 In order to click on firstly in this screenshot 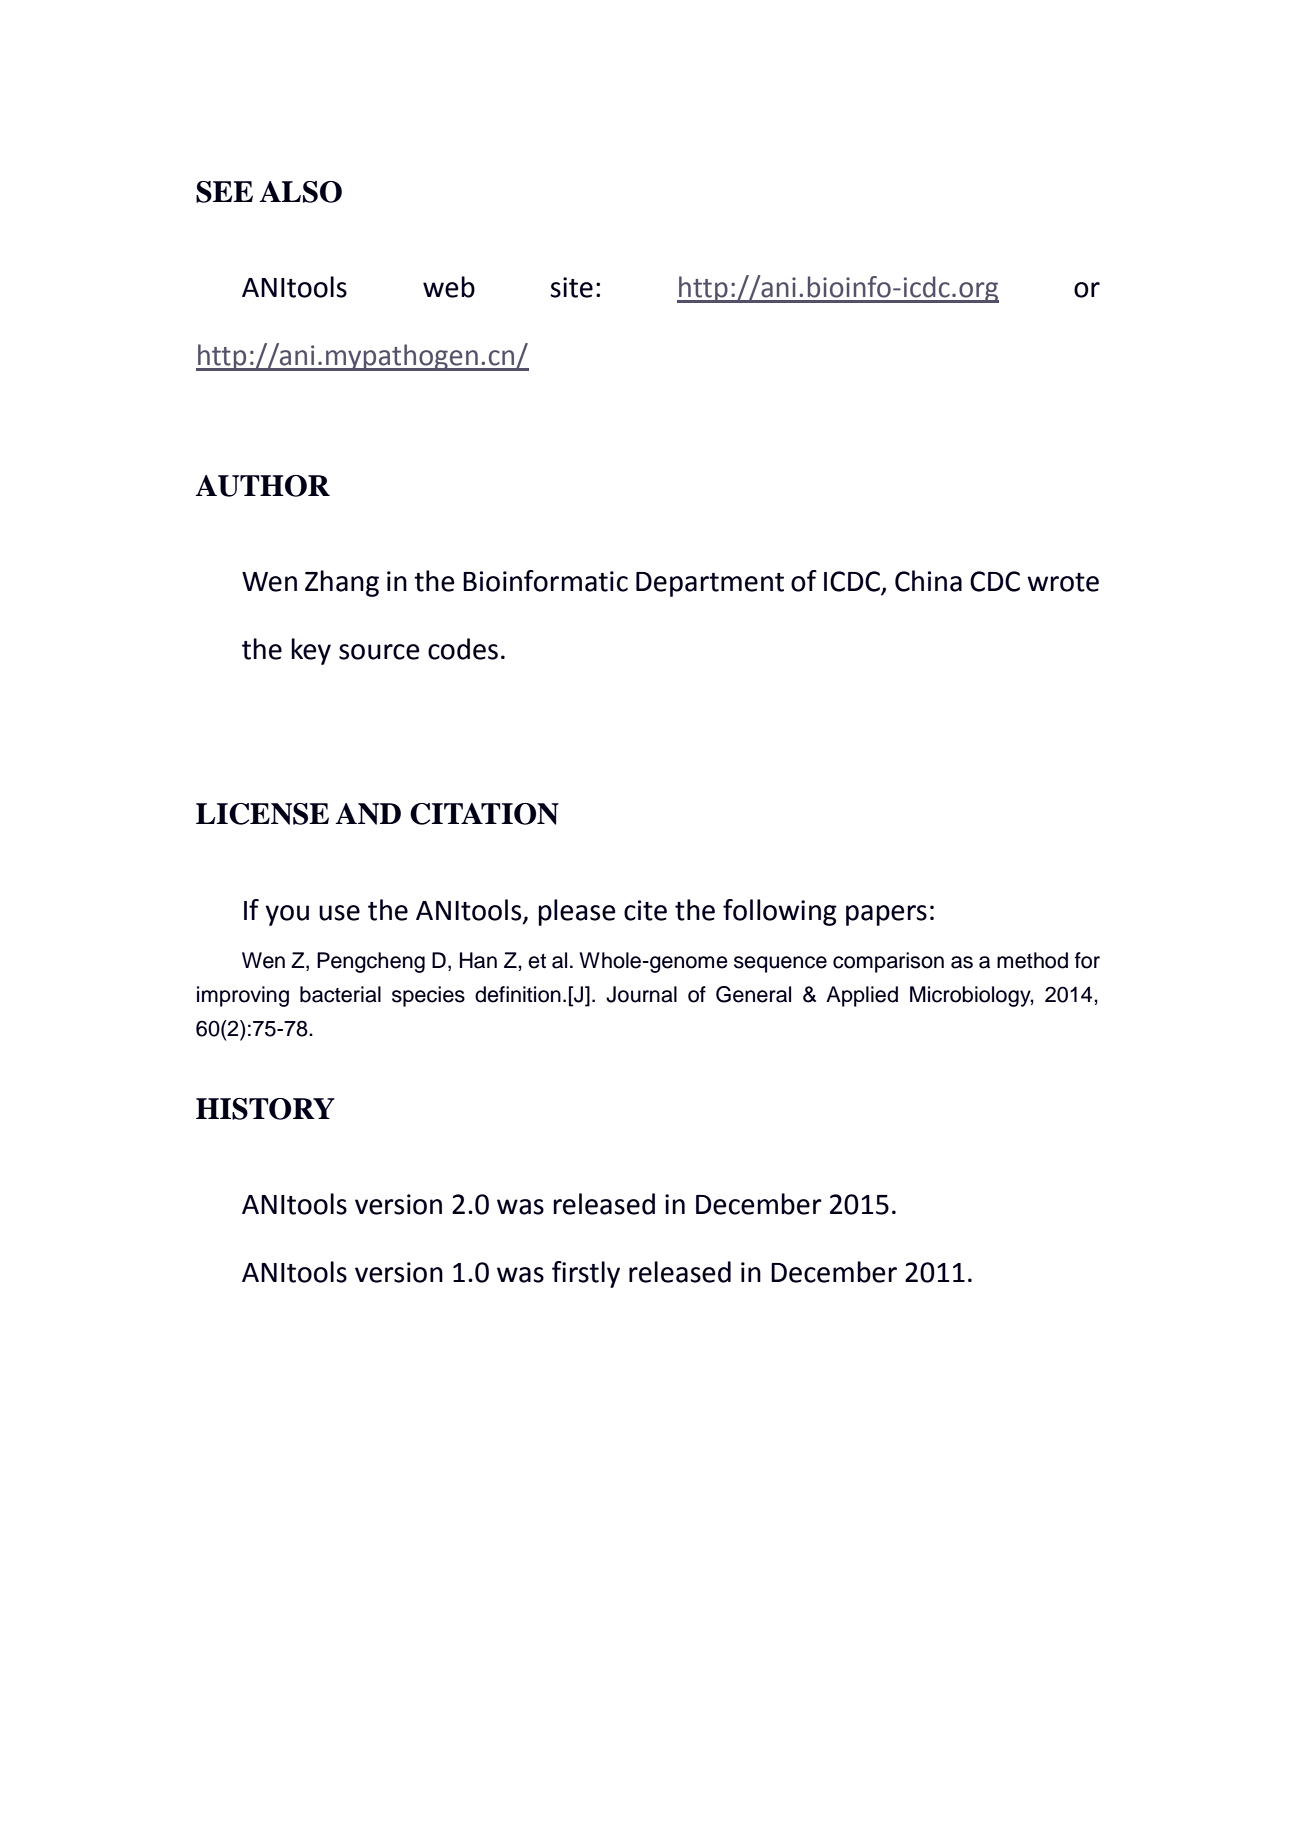, I will do `click(586, 1274)`.
